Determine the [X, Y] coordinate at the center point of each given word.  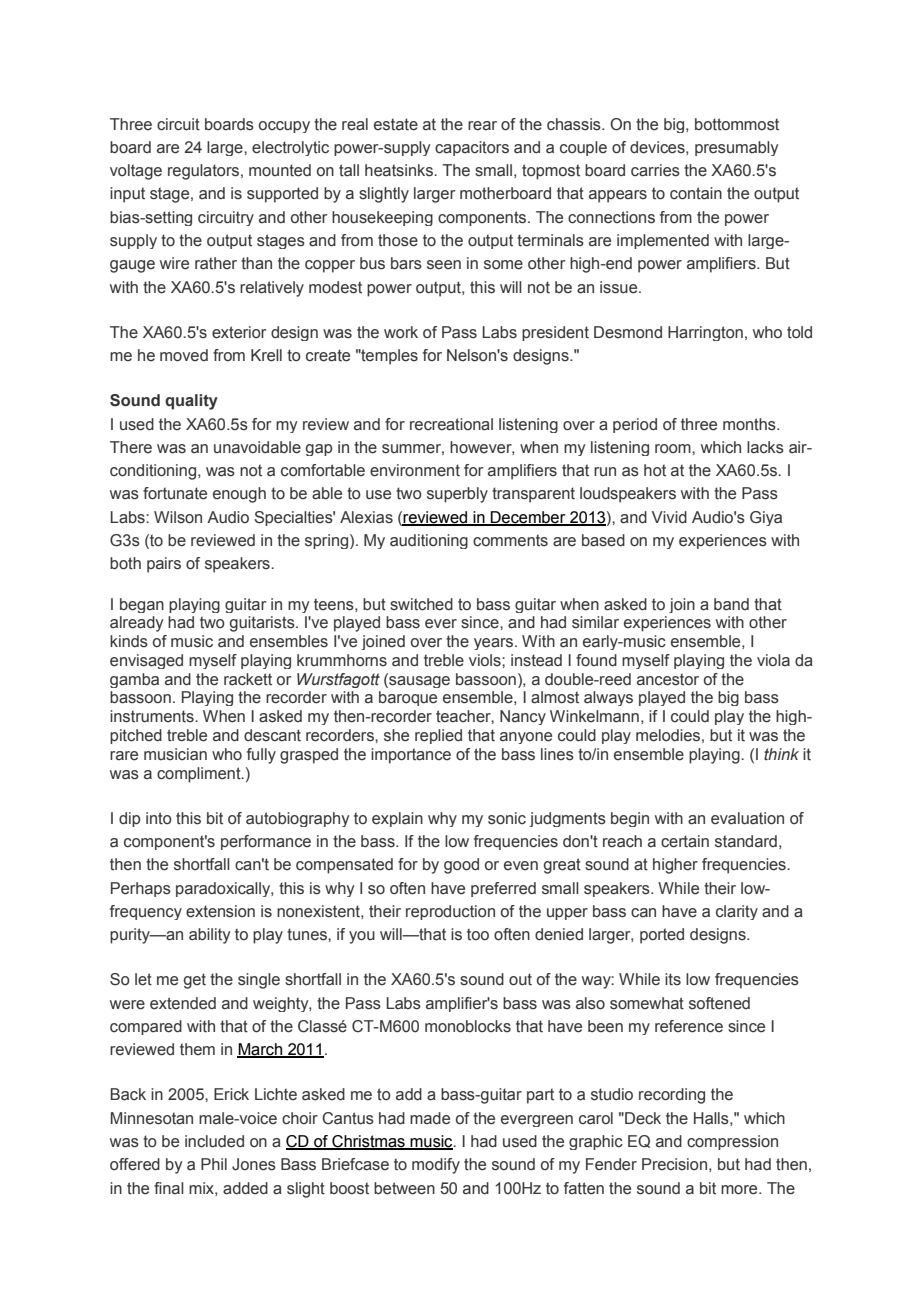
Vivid [669, 517]
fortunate [175, 493]
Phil [214, 1164]
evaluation [747, 818]
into [159, 818]
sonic [507, 818]
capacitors [472, 148]
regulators [205, 172]
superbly [457, 495]
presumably [736, 148]
